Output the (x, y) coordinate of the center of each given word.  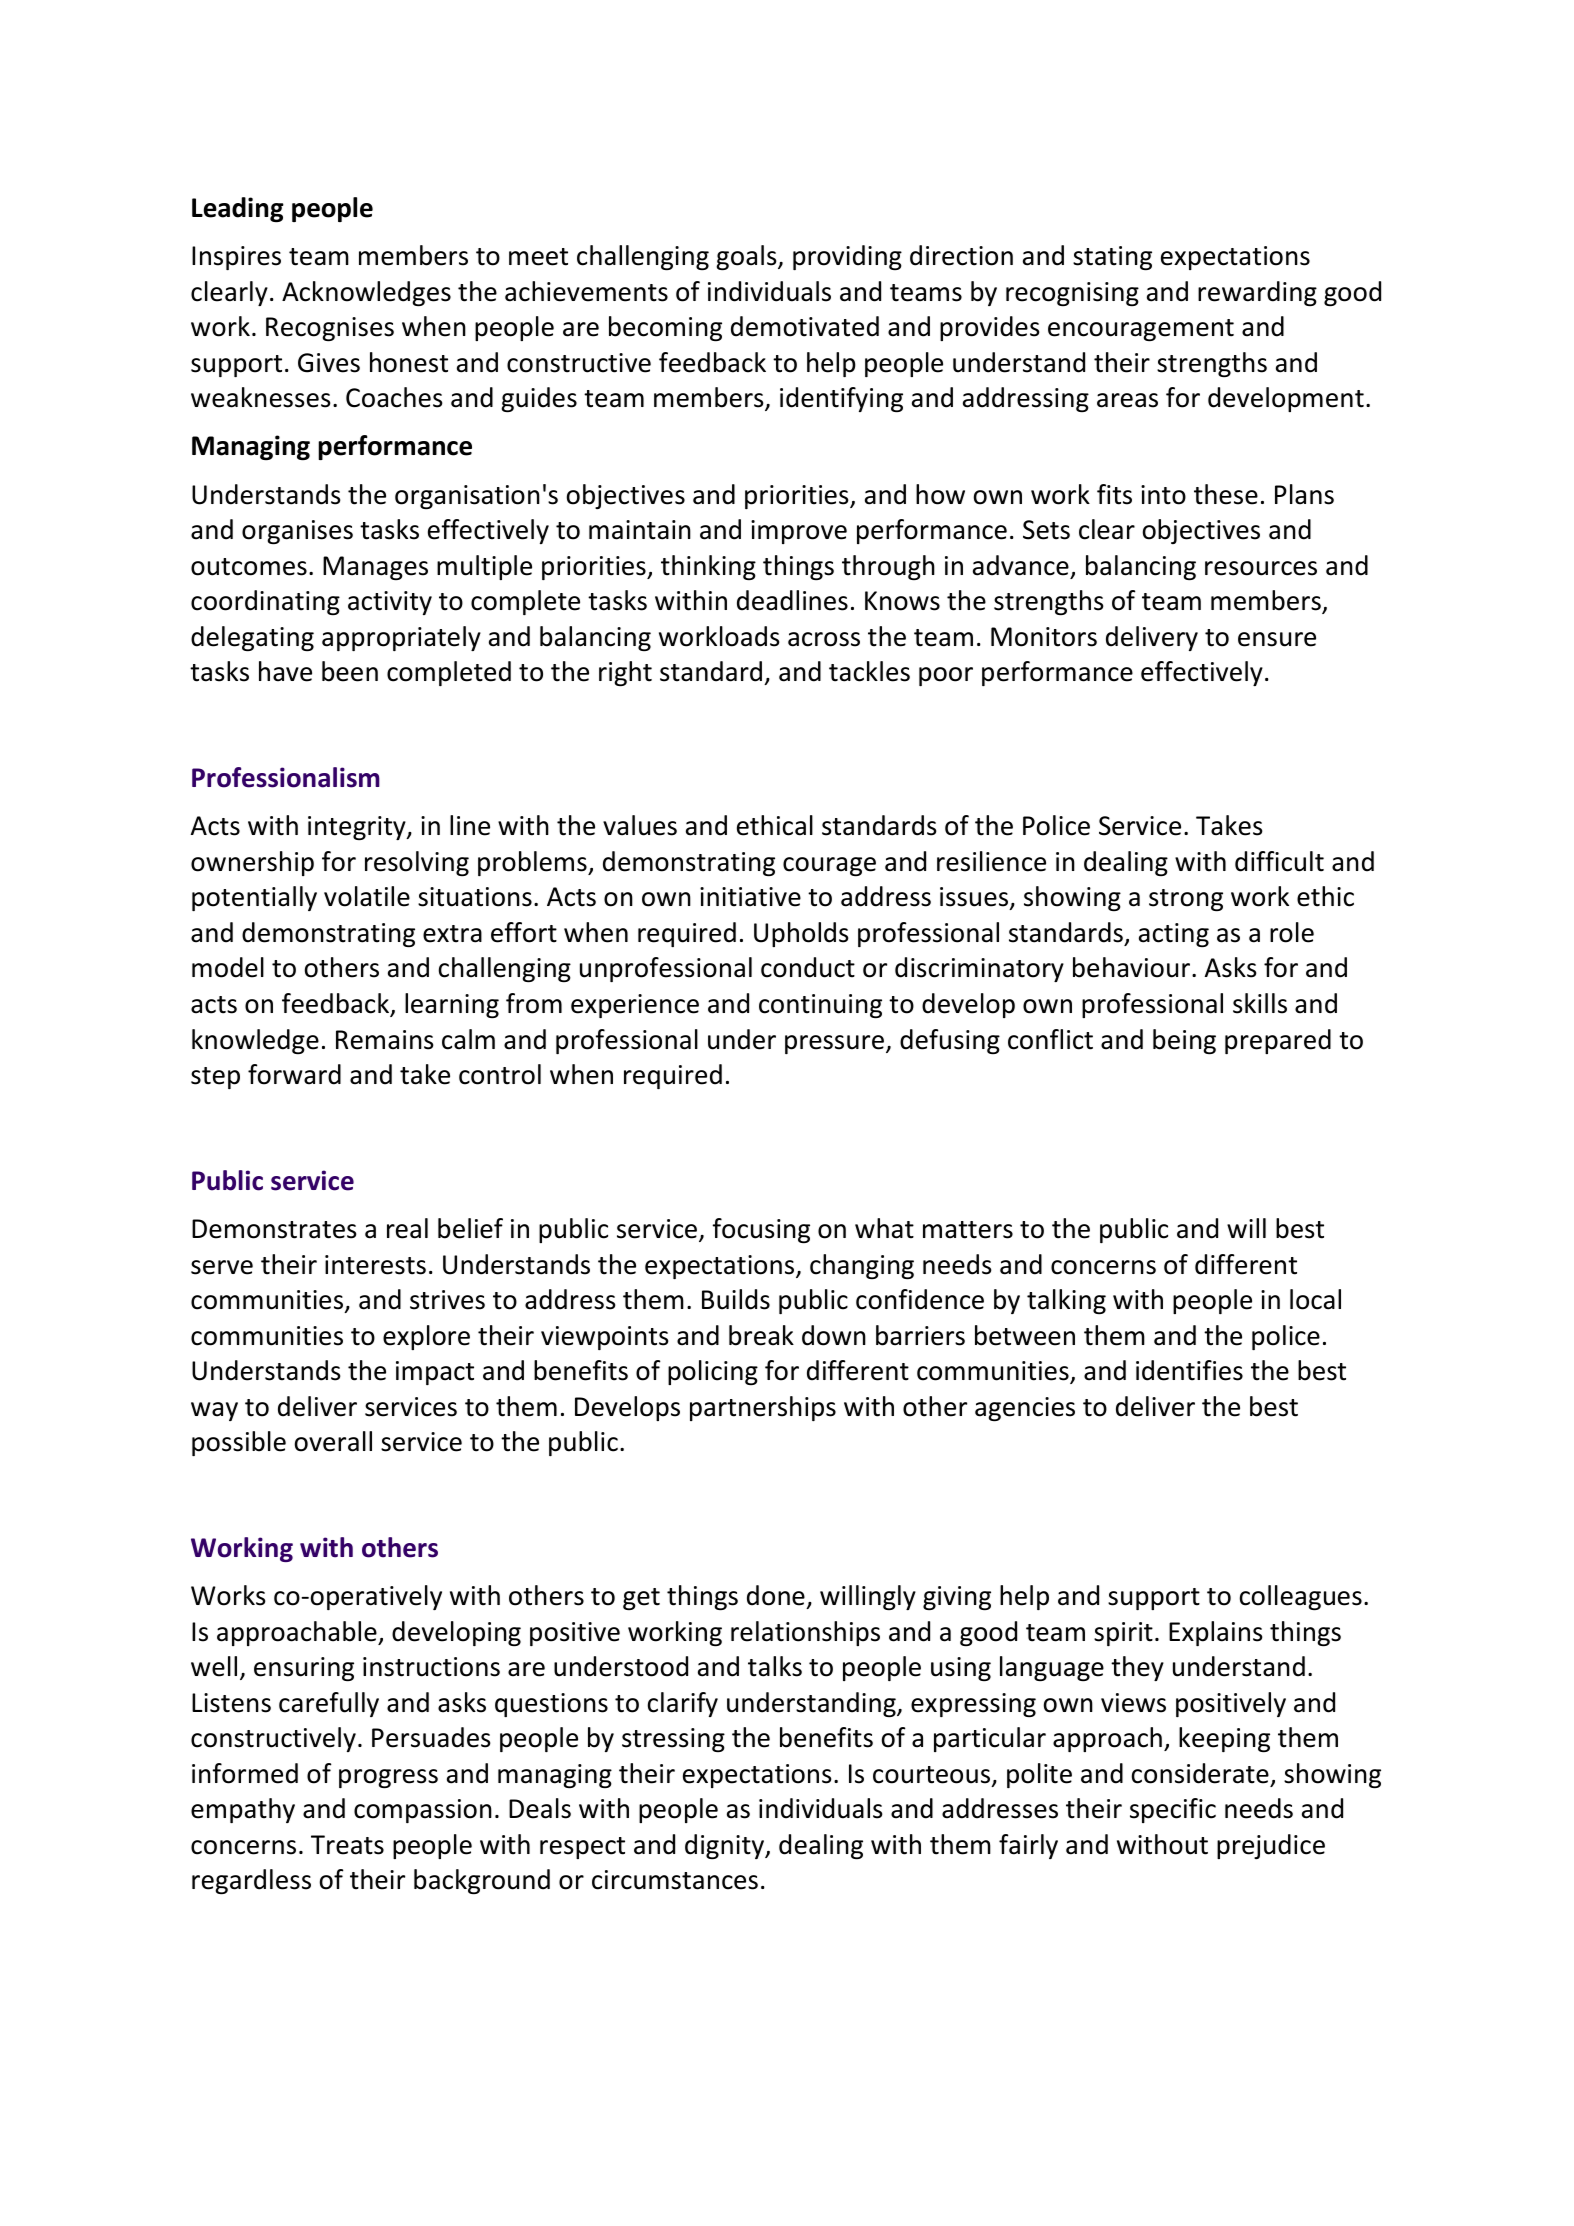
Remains (385, 1040)
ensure (1277, 639)
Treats (347, 1845)
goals (747, 257)
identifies (1189, 1370)
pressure (834, 1044)
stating (1112, 258)
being (1184, 1041)
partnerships (763, 1408)
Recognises (330, 329)
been (350, 671)
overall (333, 1441)
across (824, 639)
